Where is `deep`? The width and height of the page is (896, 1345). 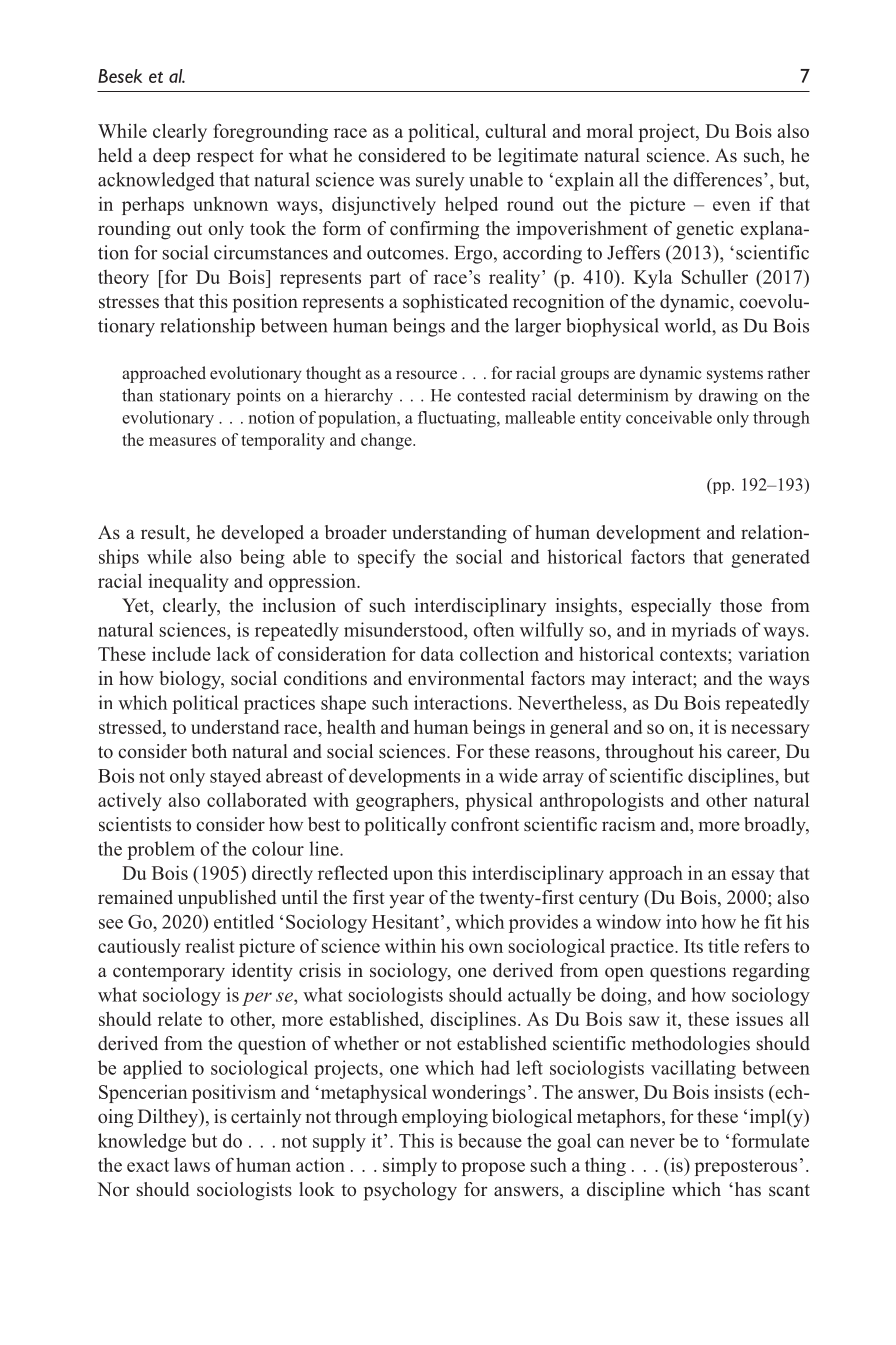
deep is located at coordinates (171, 157).
